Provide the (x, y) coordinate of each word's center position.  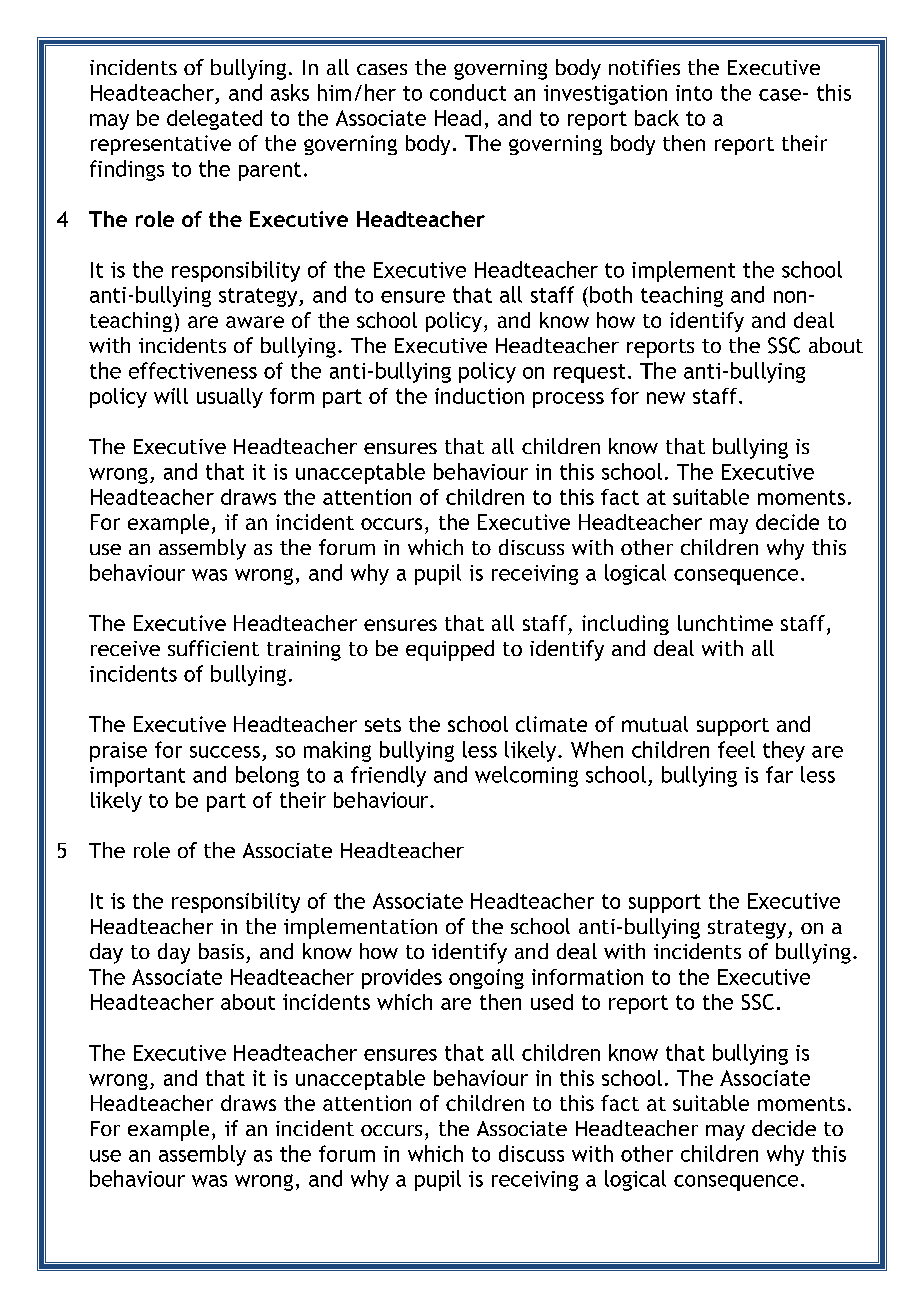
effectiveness (193, 370)
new (666, 398)
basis (221, 951)
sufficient (213, 648)
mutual (655, 724)
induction (479, 396)
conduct (468, 92)
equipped (450, 650)
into (694, 93)
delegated (214, 120)
